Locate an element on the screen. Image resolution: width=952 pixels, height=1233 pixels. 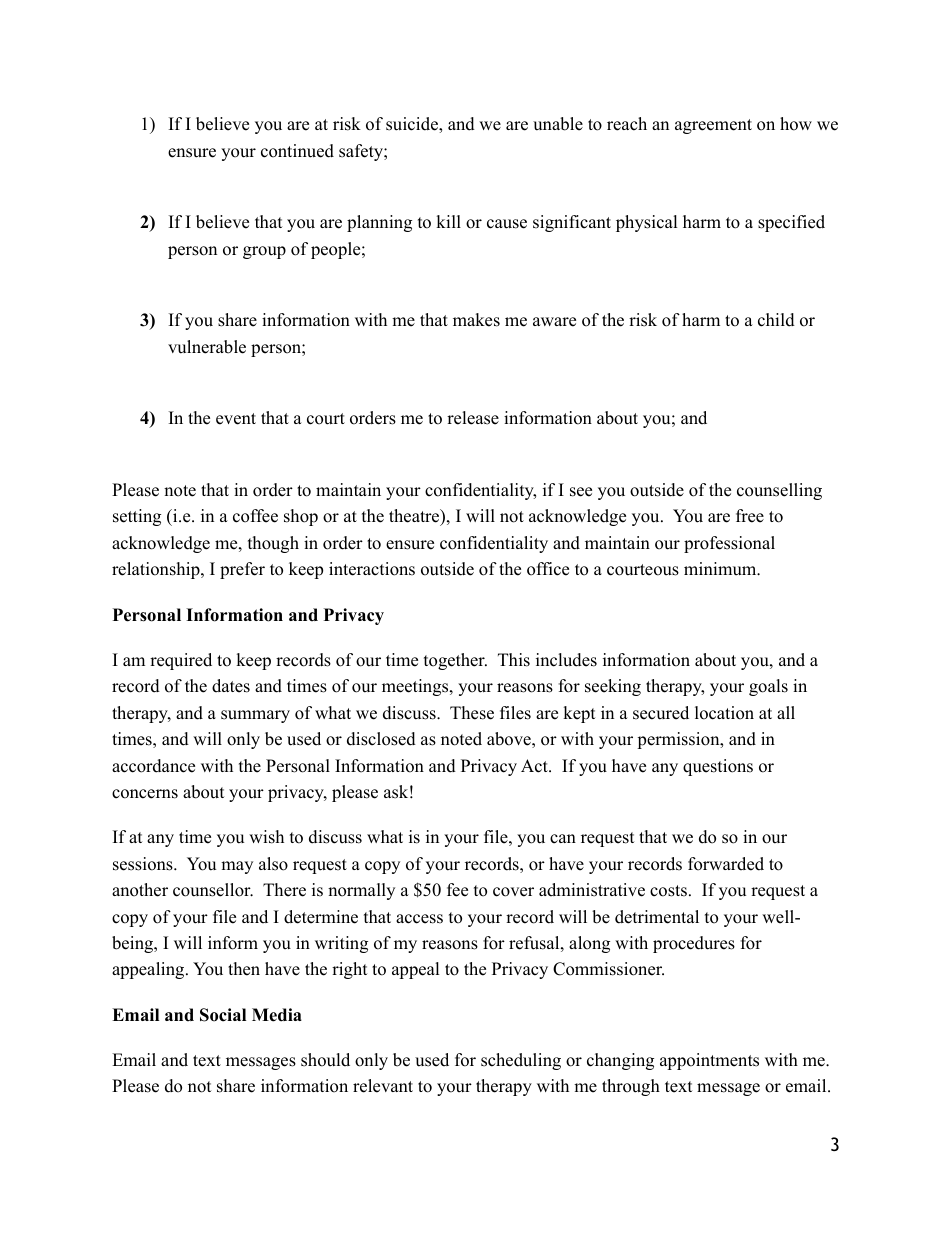
counsellor is located at coordinates (213, 890).
